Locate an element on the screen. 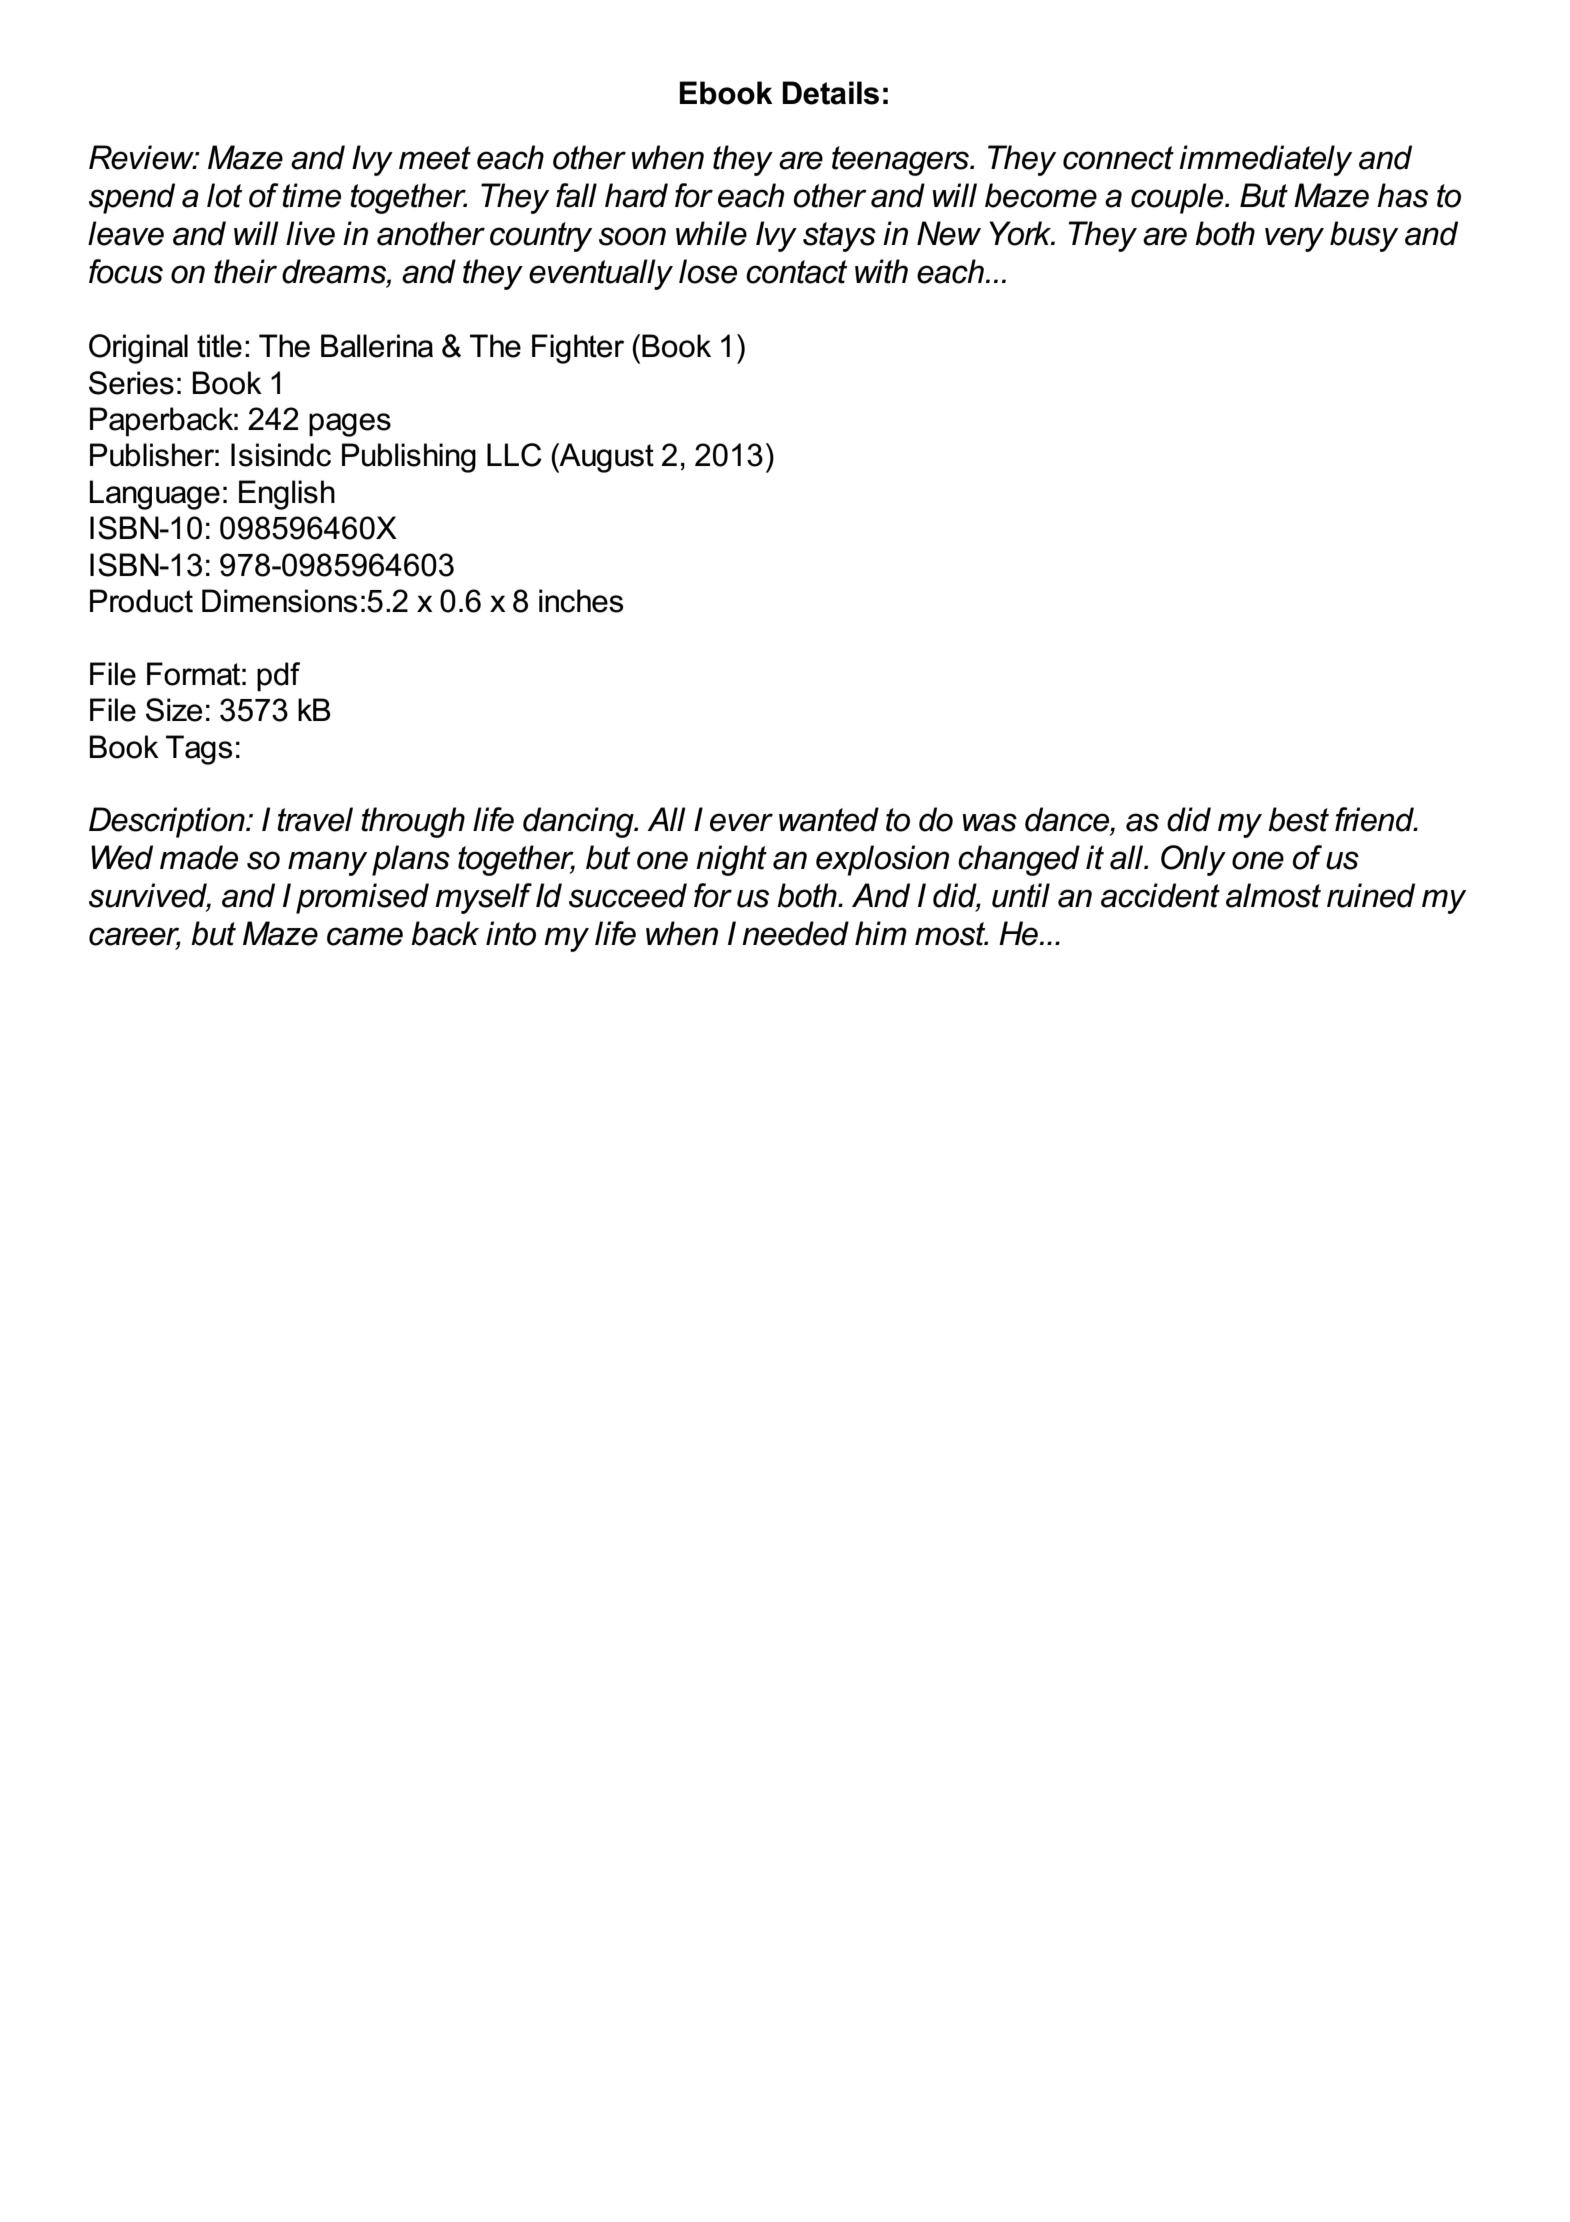  LLC is located at coordinates (514, 455).
